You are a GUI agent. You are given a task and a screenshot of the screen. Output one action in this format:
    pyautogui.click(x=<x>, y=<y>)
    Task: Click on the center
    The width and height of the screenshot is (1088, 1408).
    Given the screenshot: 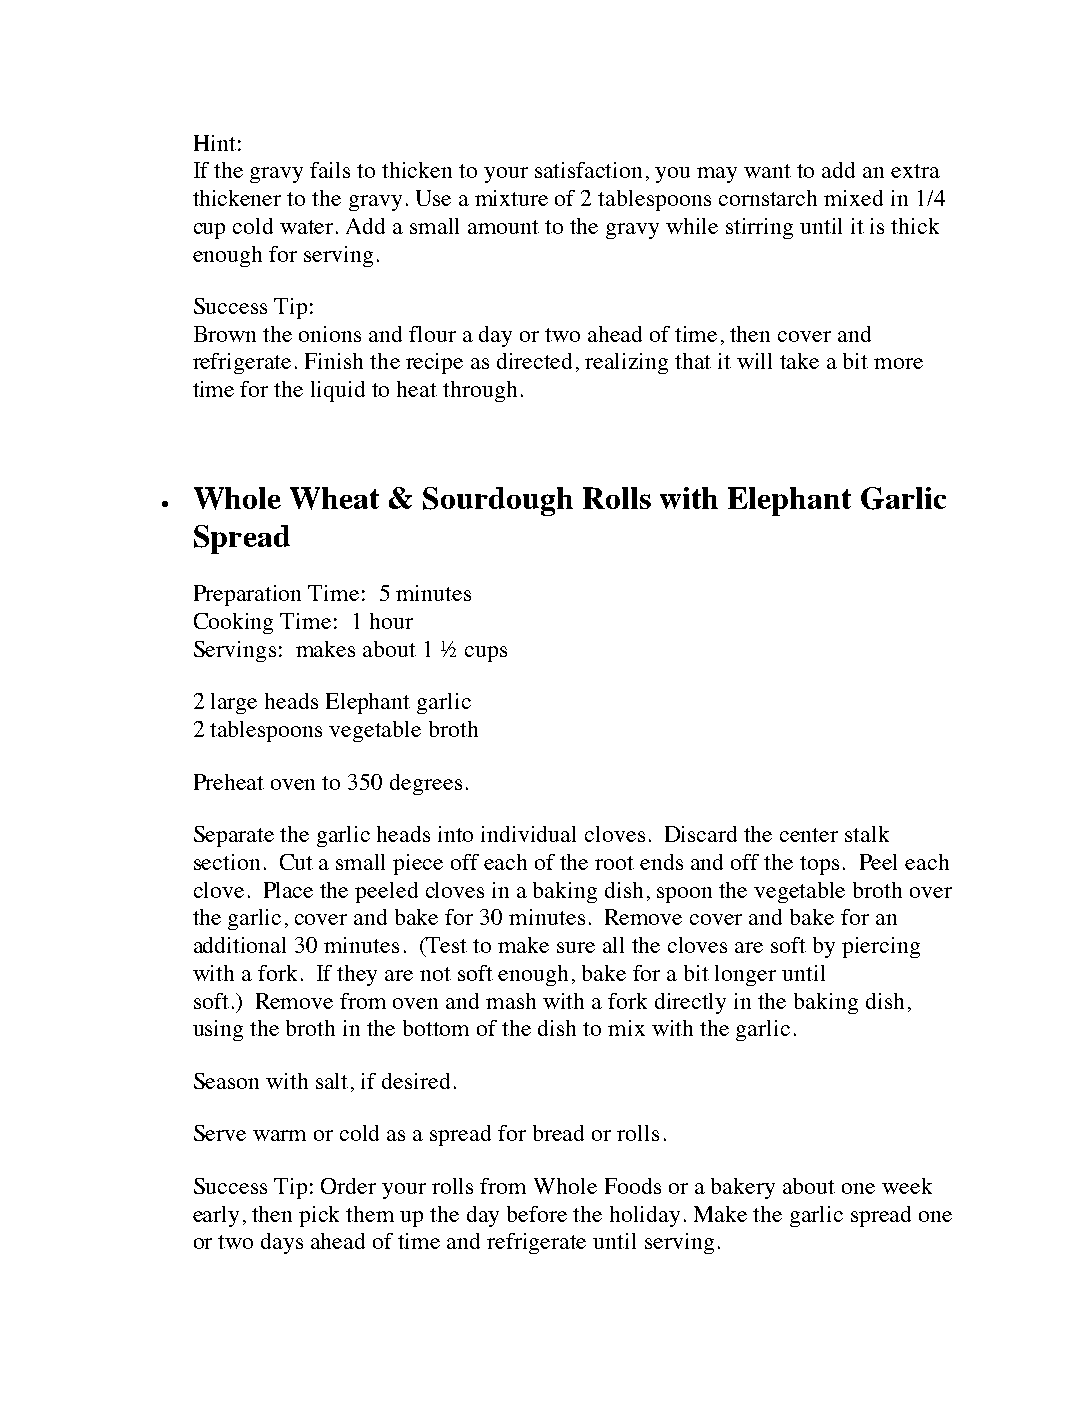 What is the action you would take?
    pyautogui.click(x=809, y=835)
